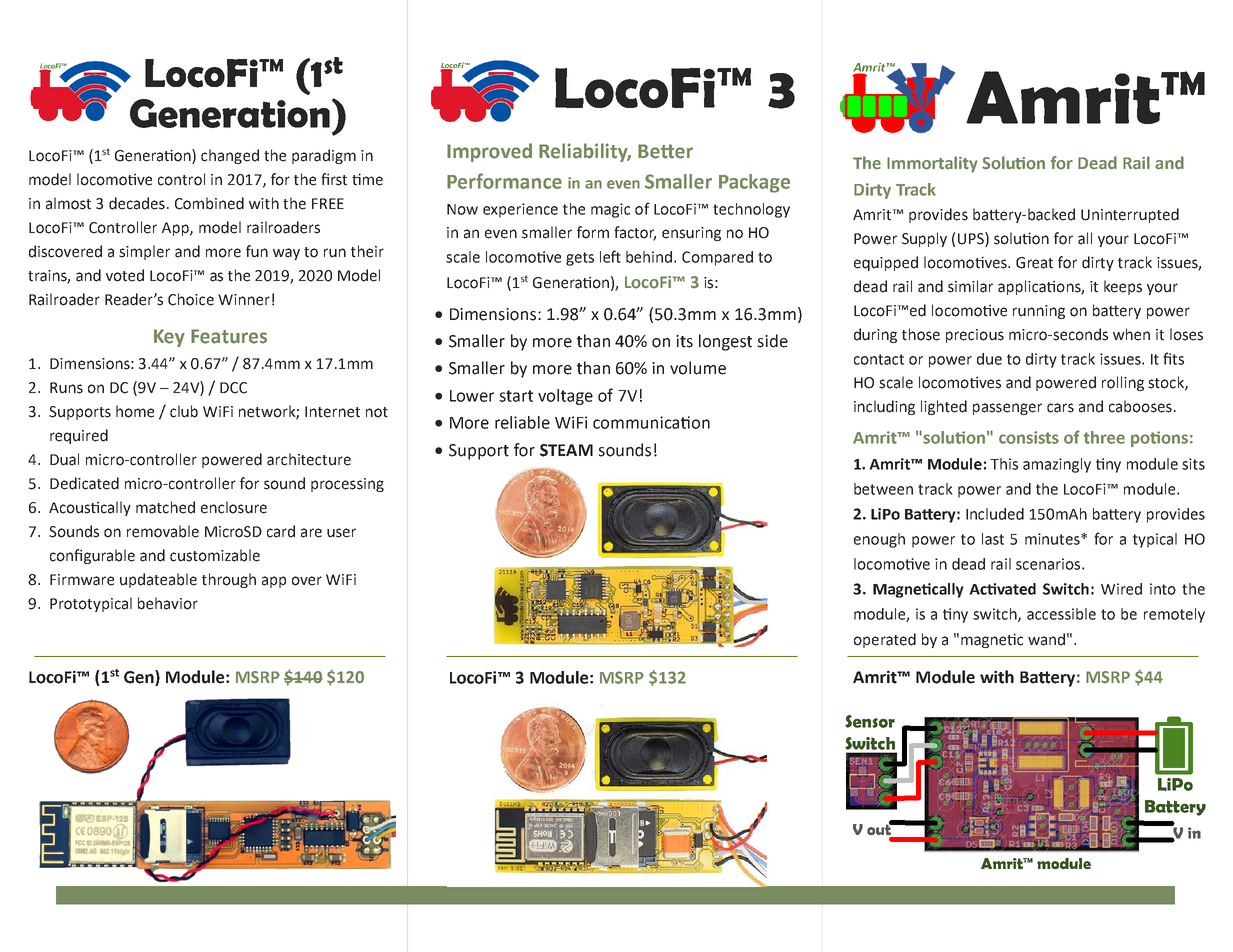 This screenshot has height=952, width=1233. Describe the element at coordinates (665, 151) in the screenshot. I see `Better` at that location.
